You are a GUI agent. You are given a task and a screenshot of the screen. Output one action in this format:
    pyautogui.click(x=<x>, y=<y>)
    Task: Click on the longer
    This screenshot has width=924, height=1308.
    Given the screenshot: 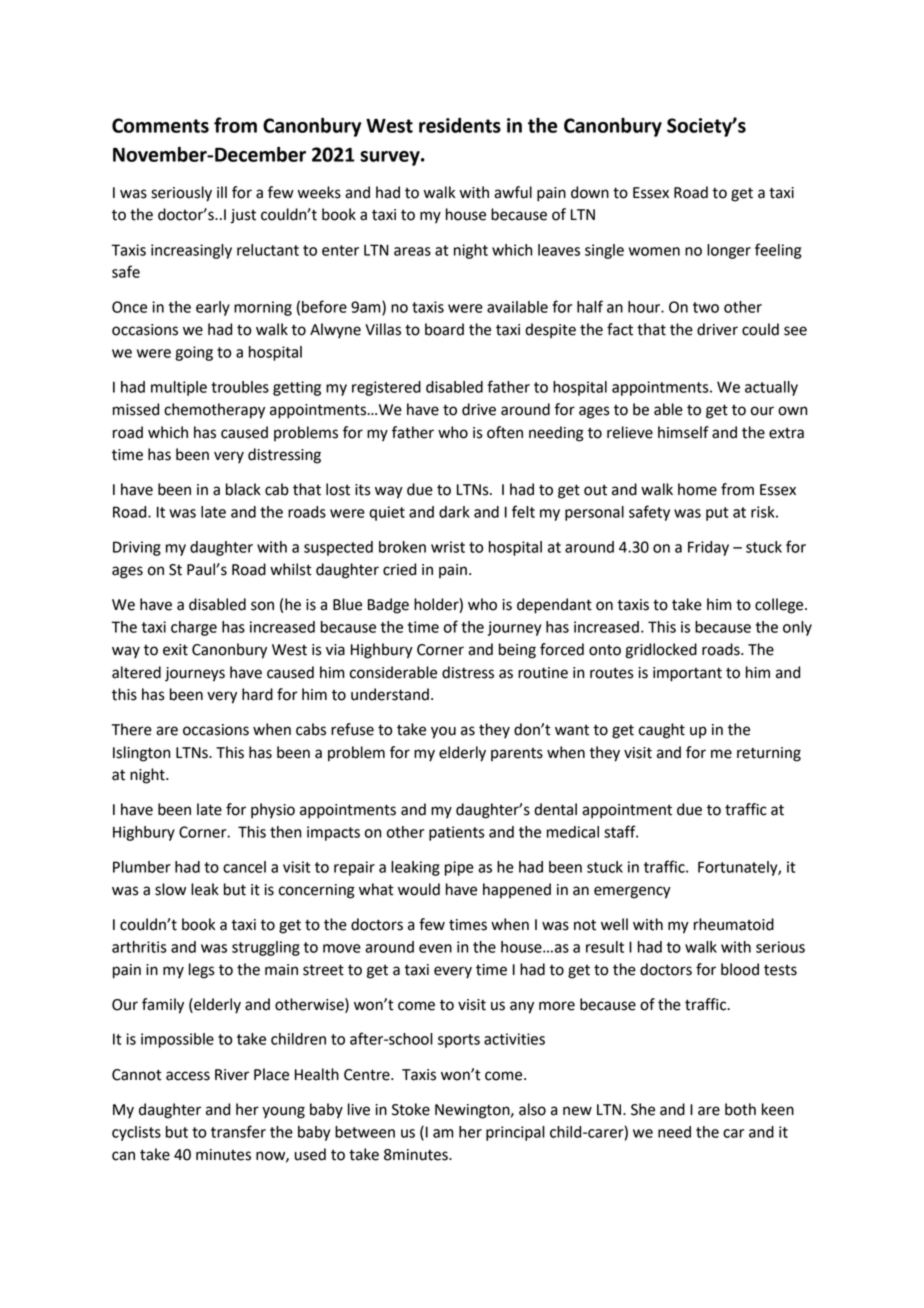 What is the action you would take?
    pyautogui.click(x=729, y=251)
